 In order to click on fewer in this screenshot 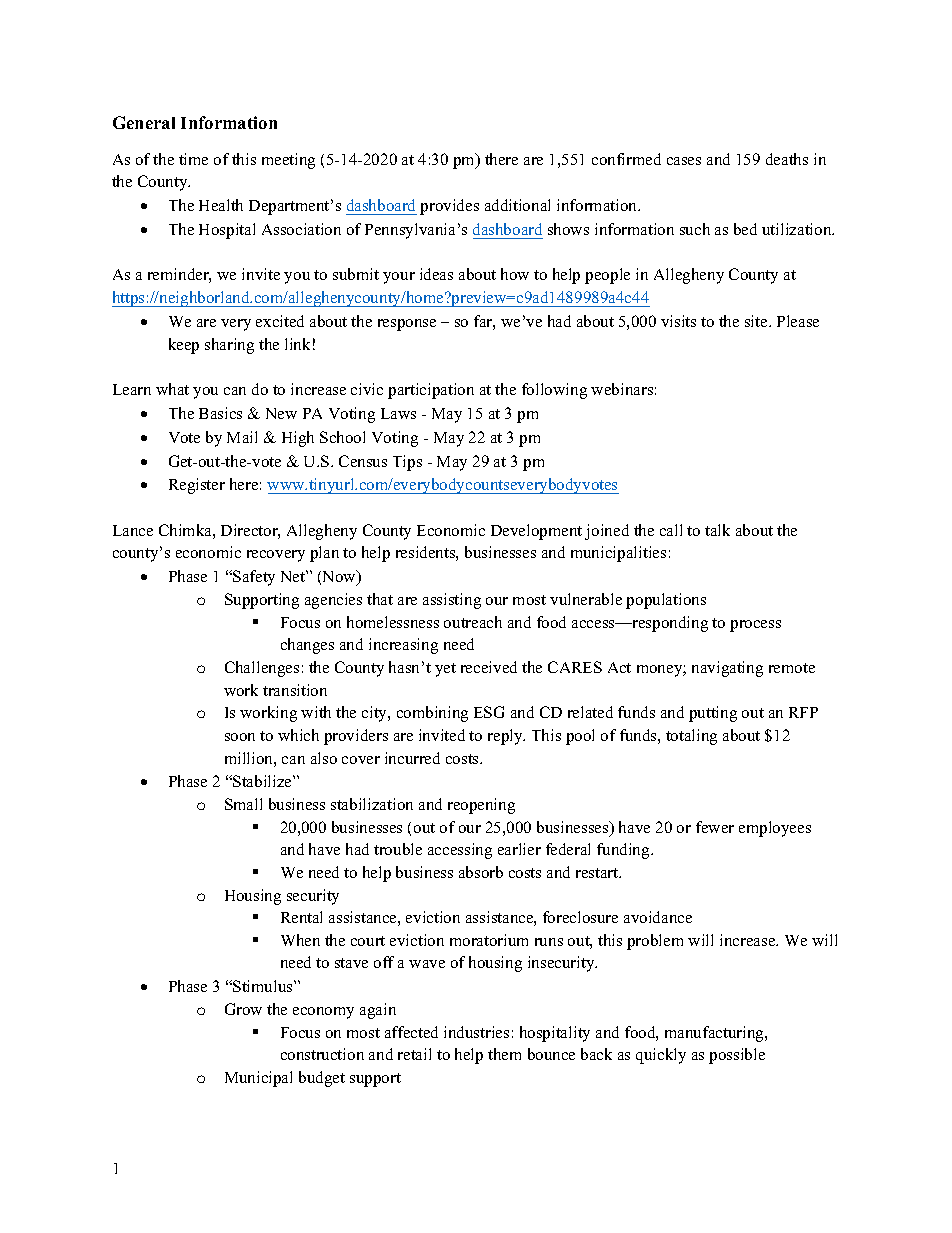, I will do `click(715, 827)`.
